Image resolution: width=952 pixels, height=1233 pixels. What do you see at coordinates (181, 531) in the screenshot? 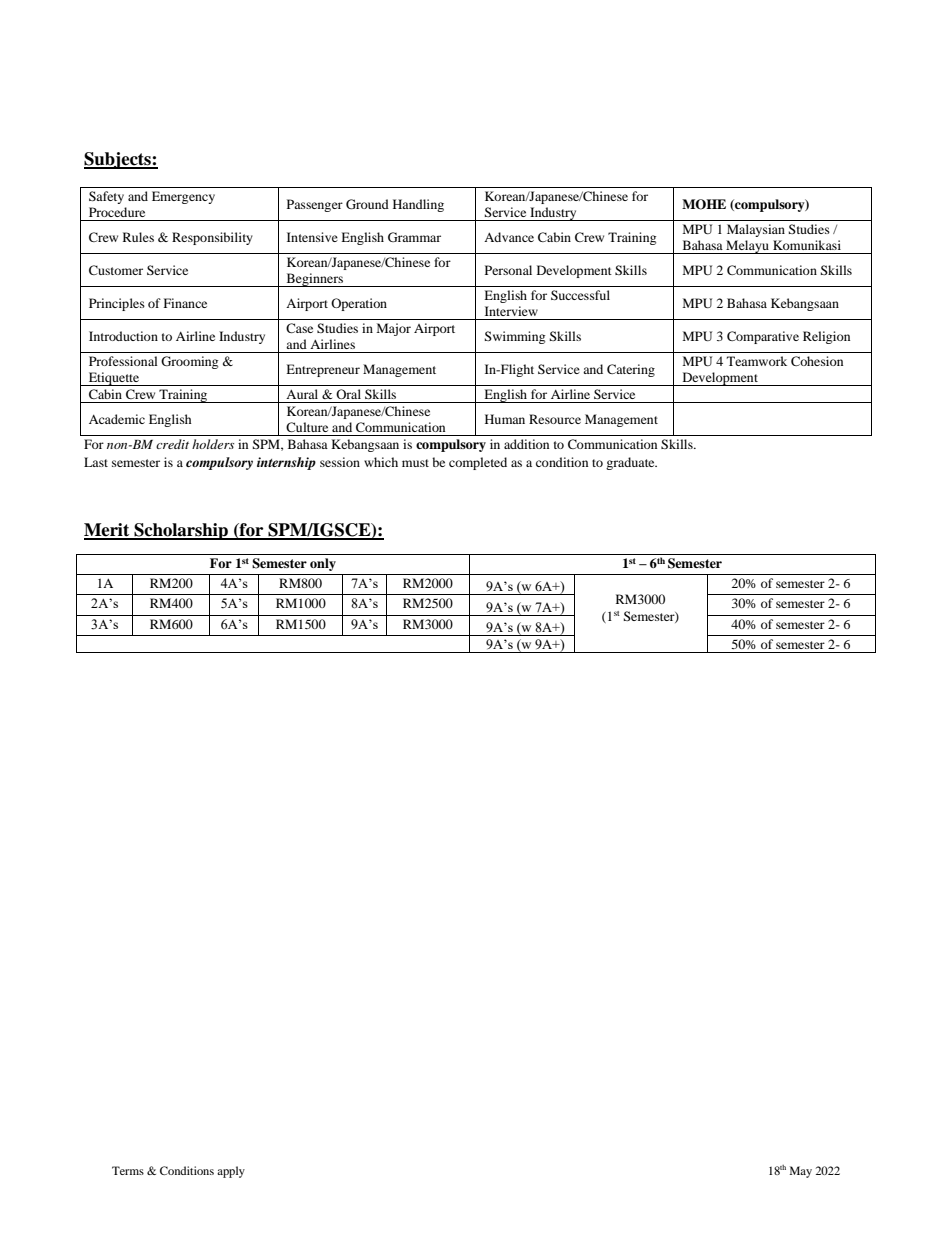
I see `Scholarship` at bounding box center [181, 531].
